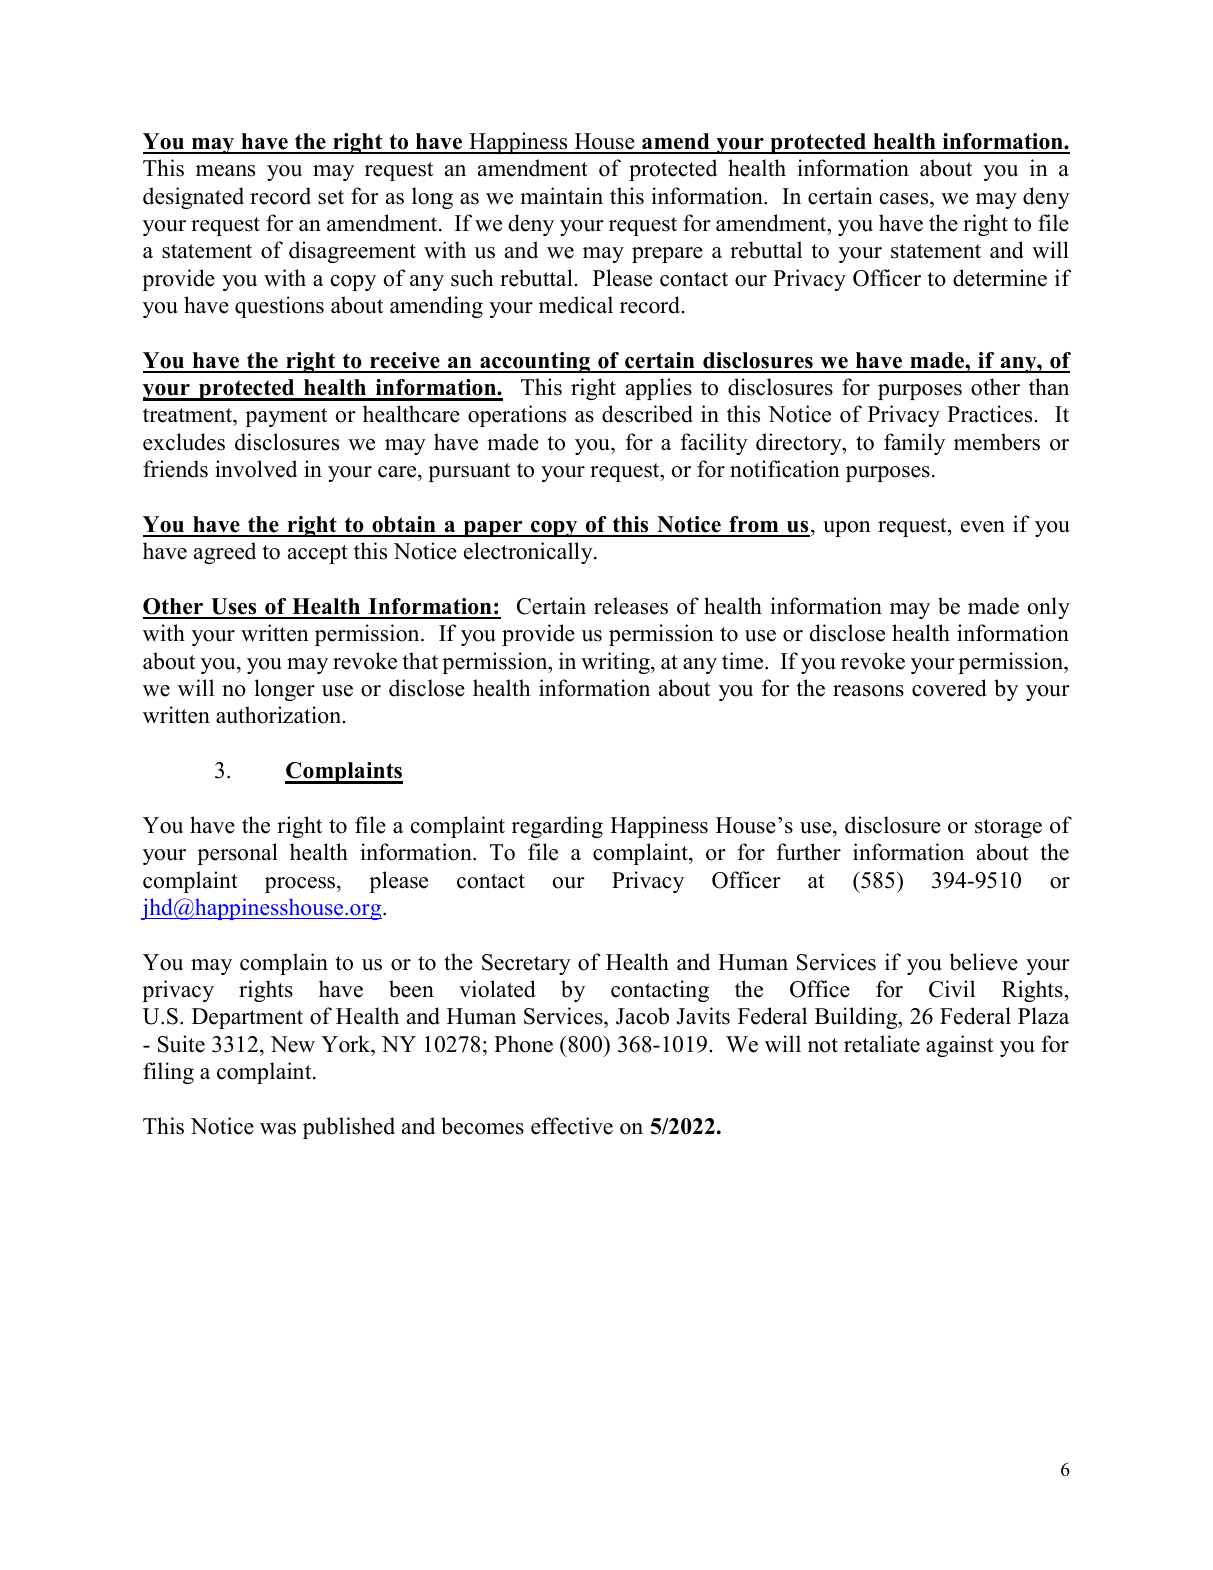  Describe the element at coordinates (1008, 828) in the document. I see `storage` at that location.
